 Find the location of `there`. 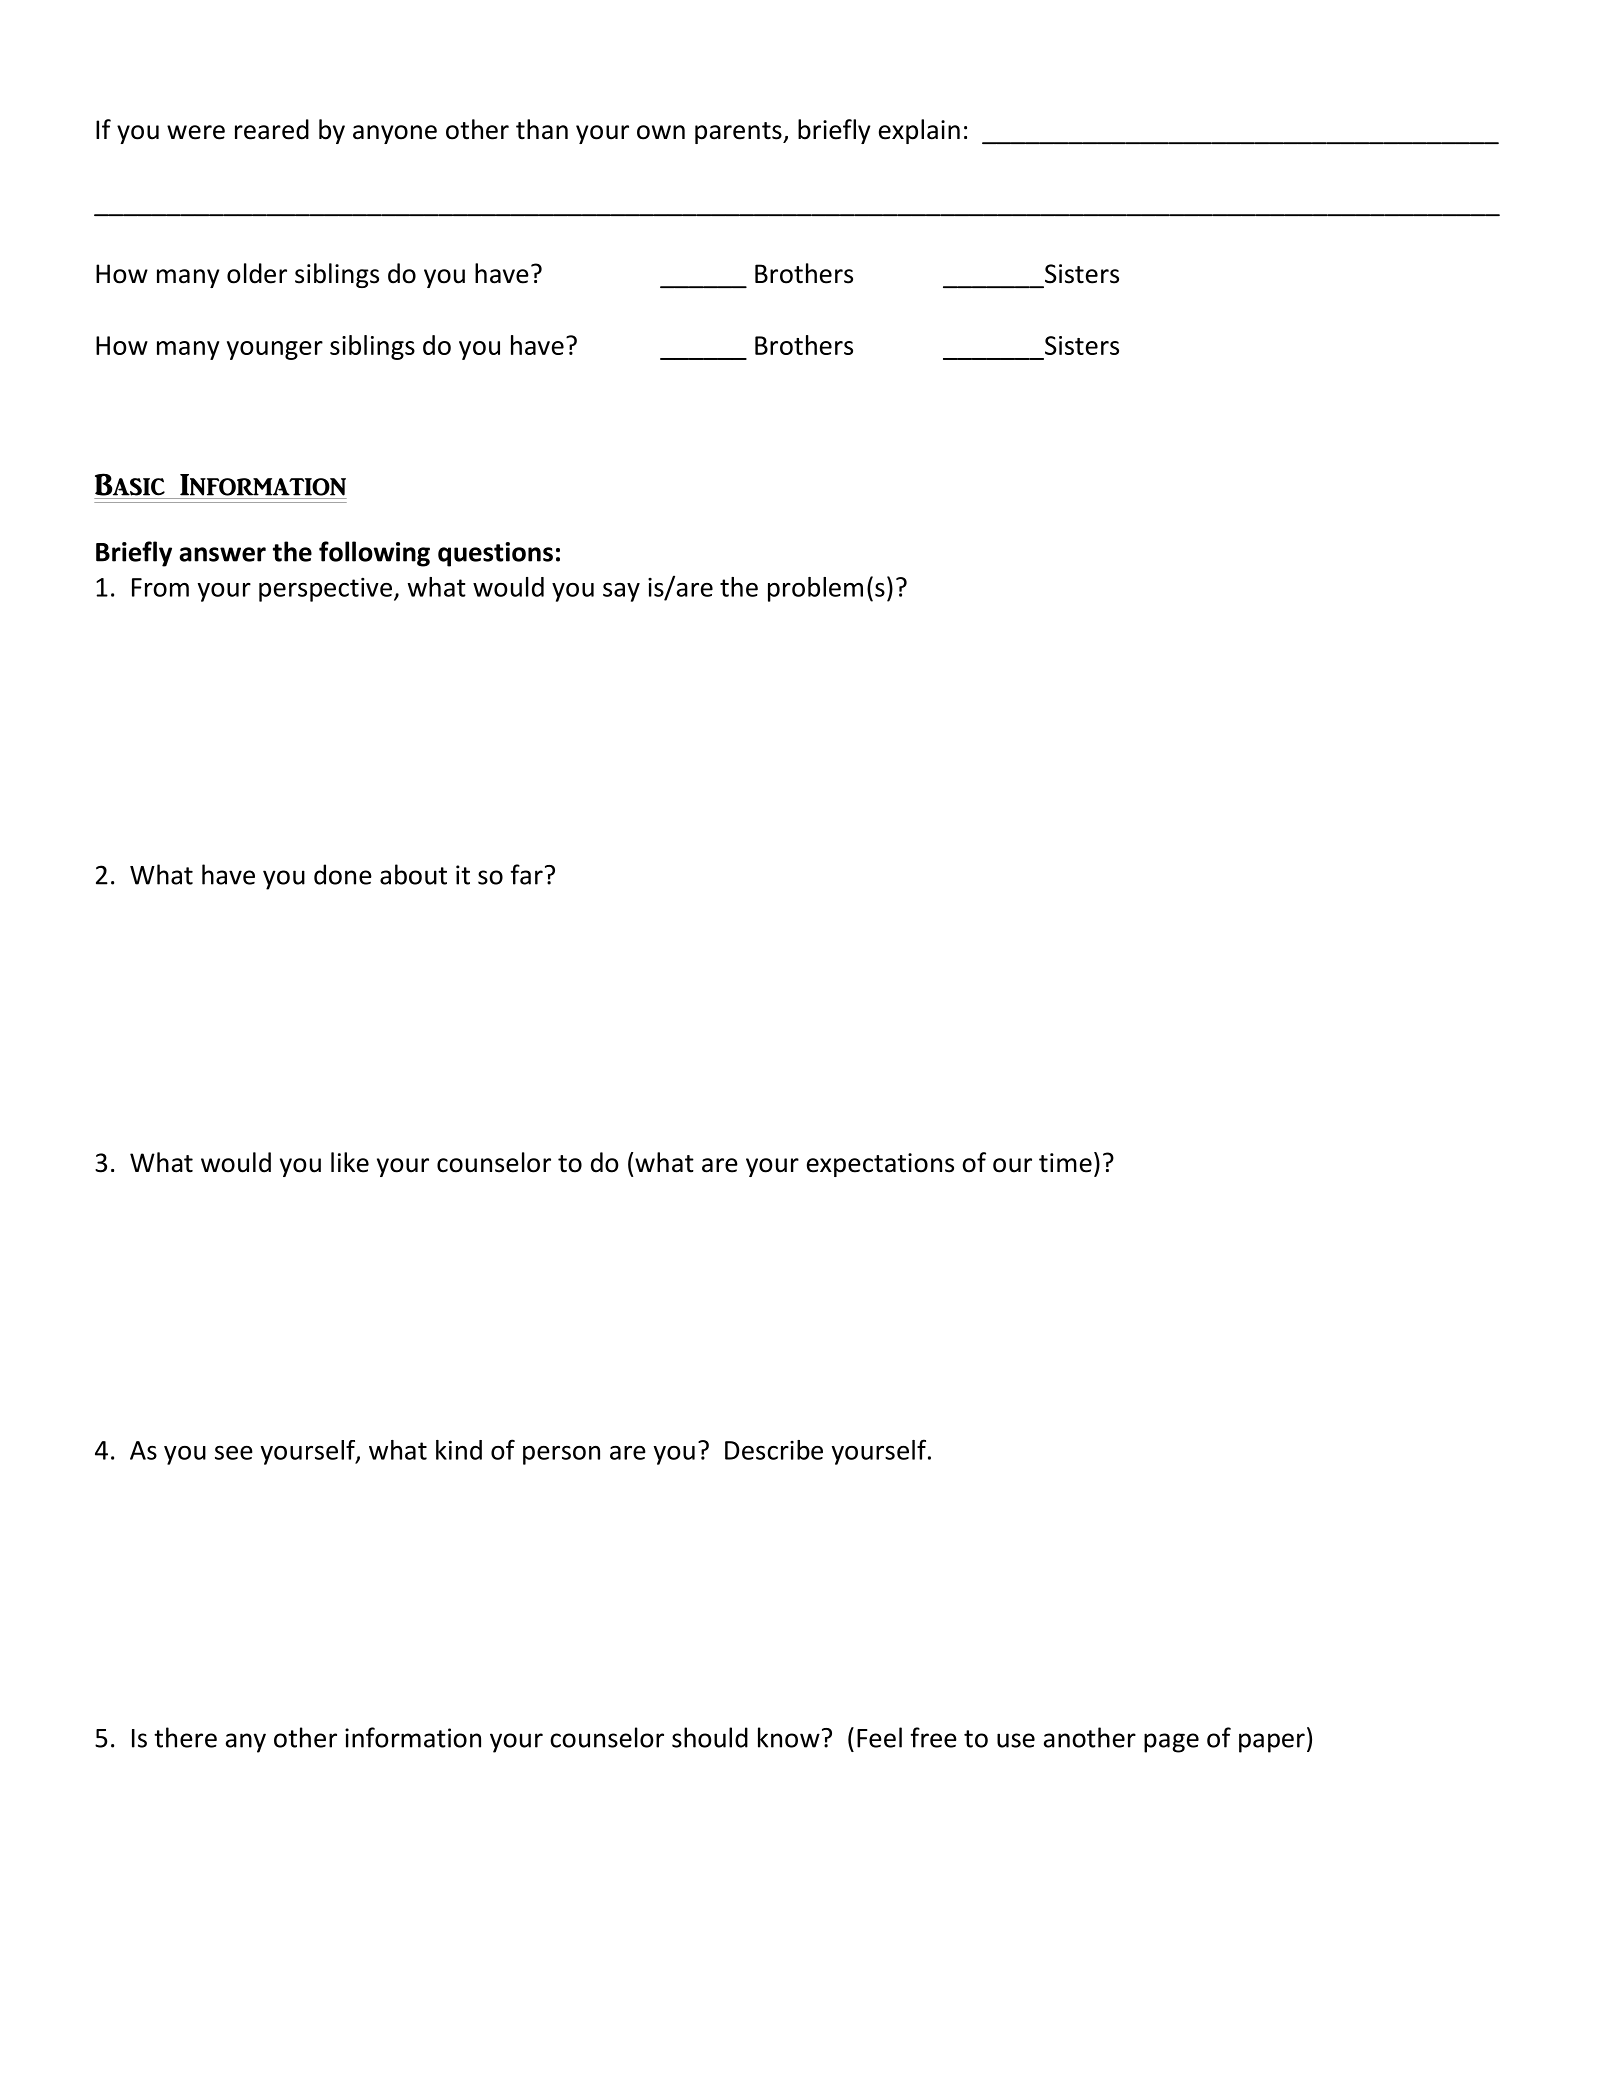

there is located at coordinates (185, 1737).
